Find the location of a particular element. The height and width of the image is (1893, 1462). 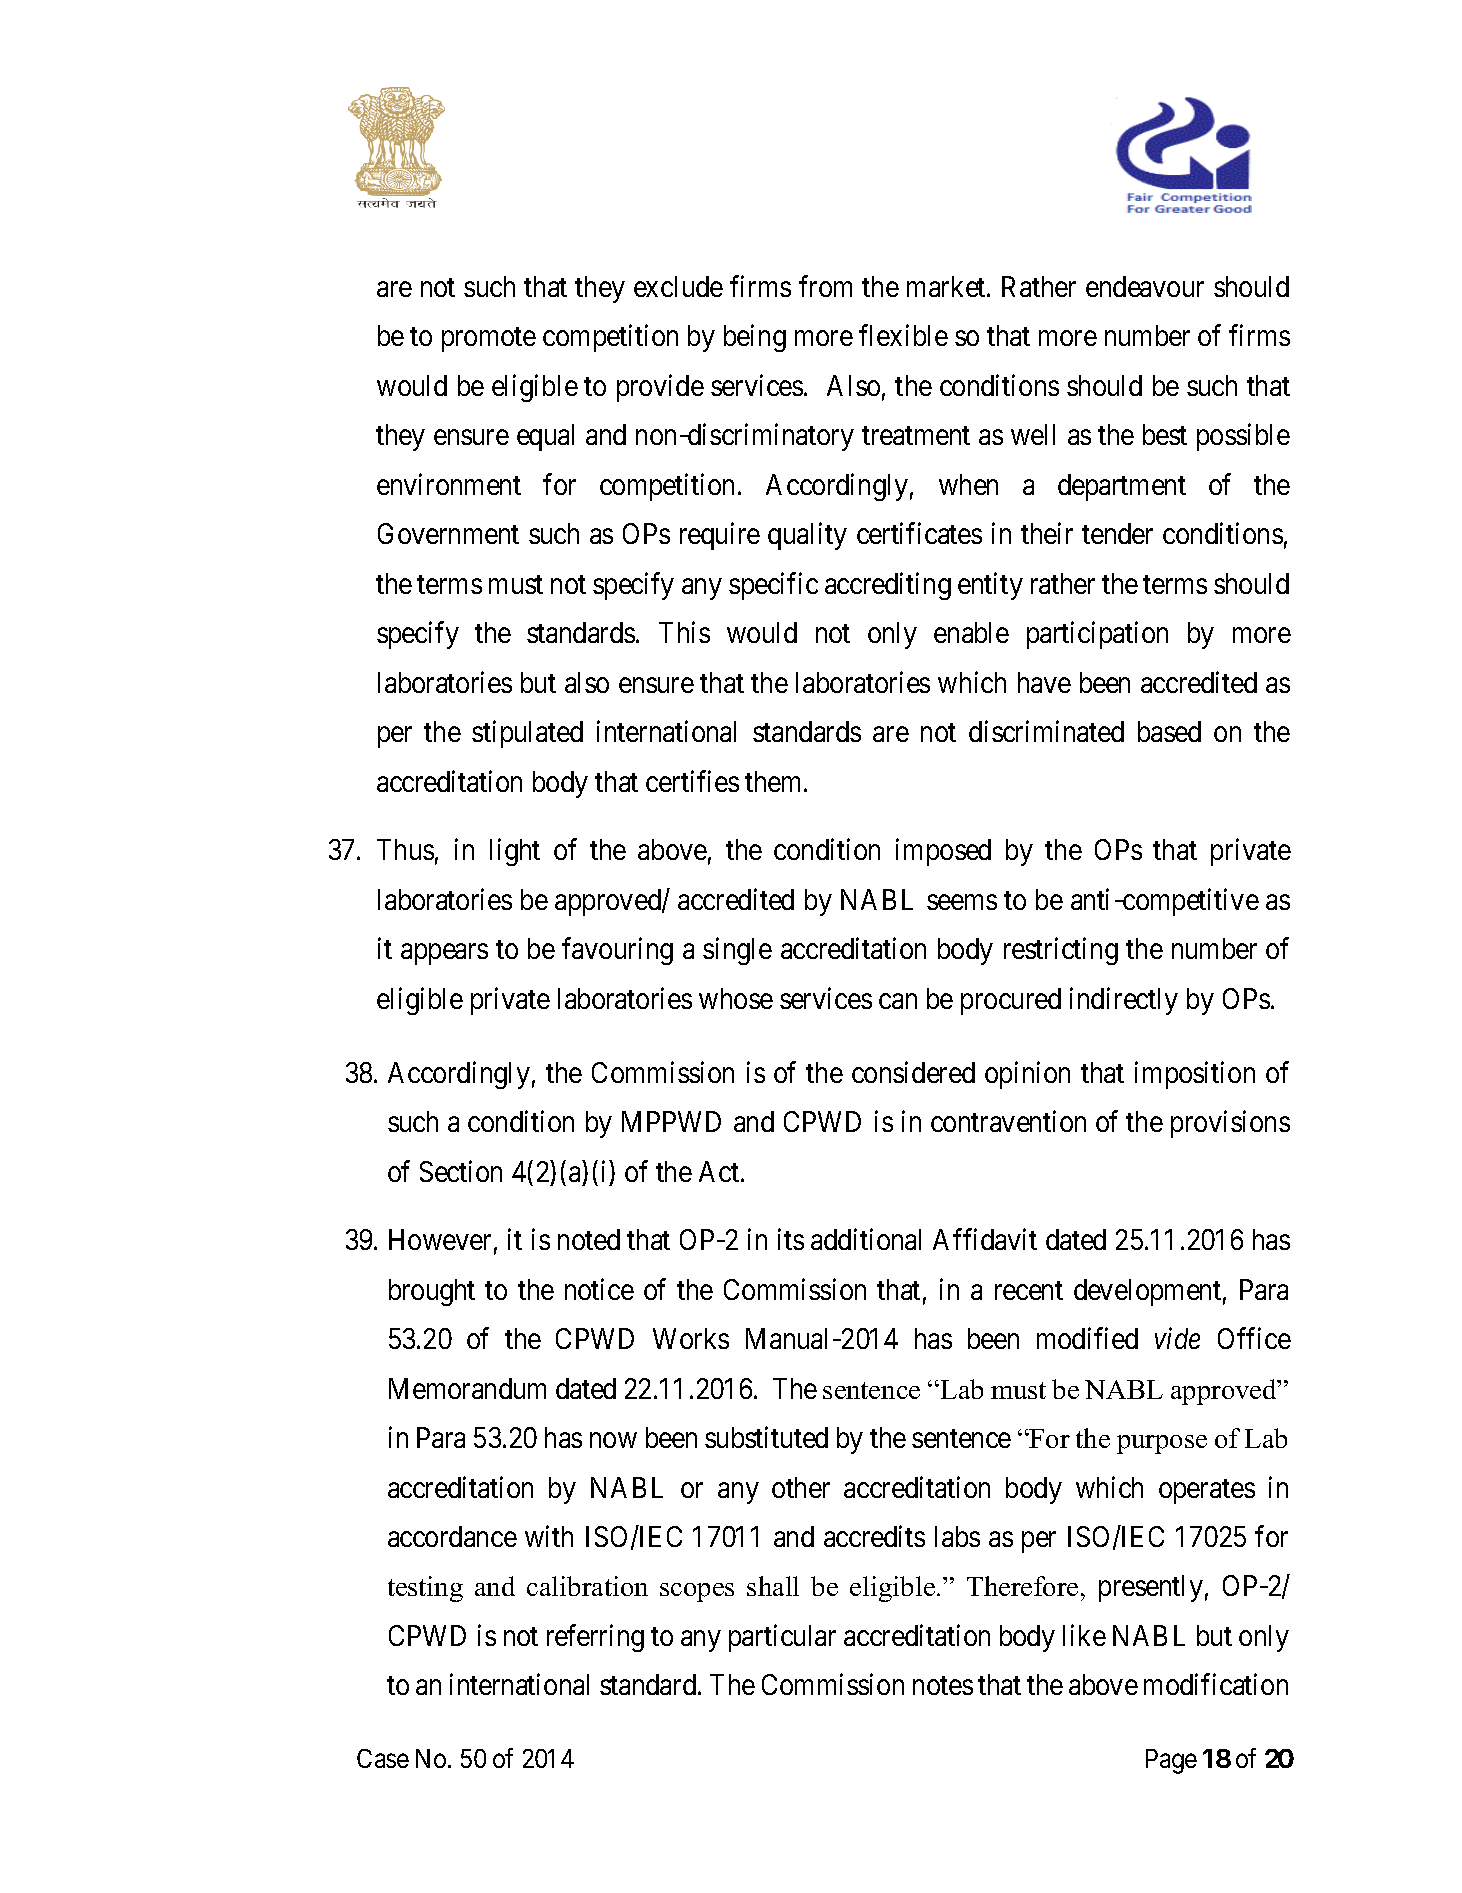

endeavour is located at coordinates (1145, 286).
